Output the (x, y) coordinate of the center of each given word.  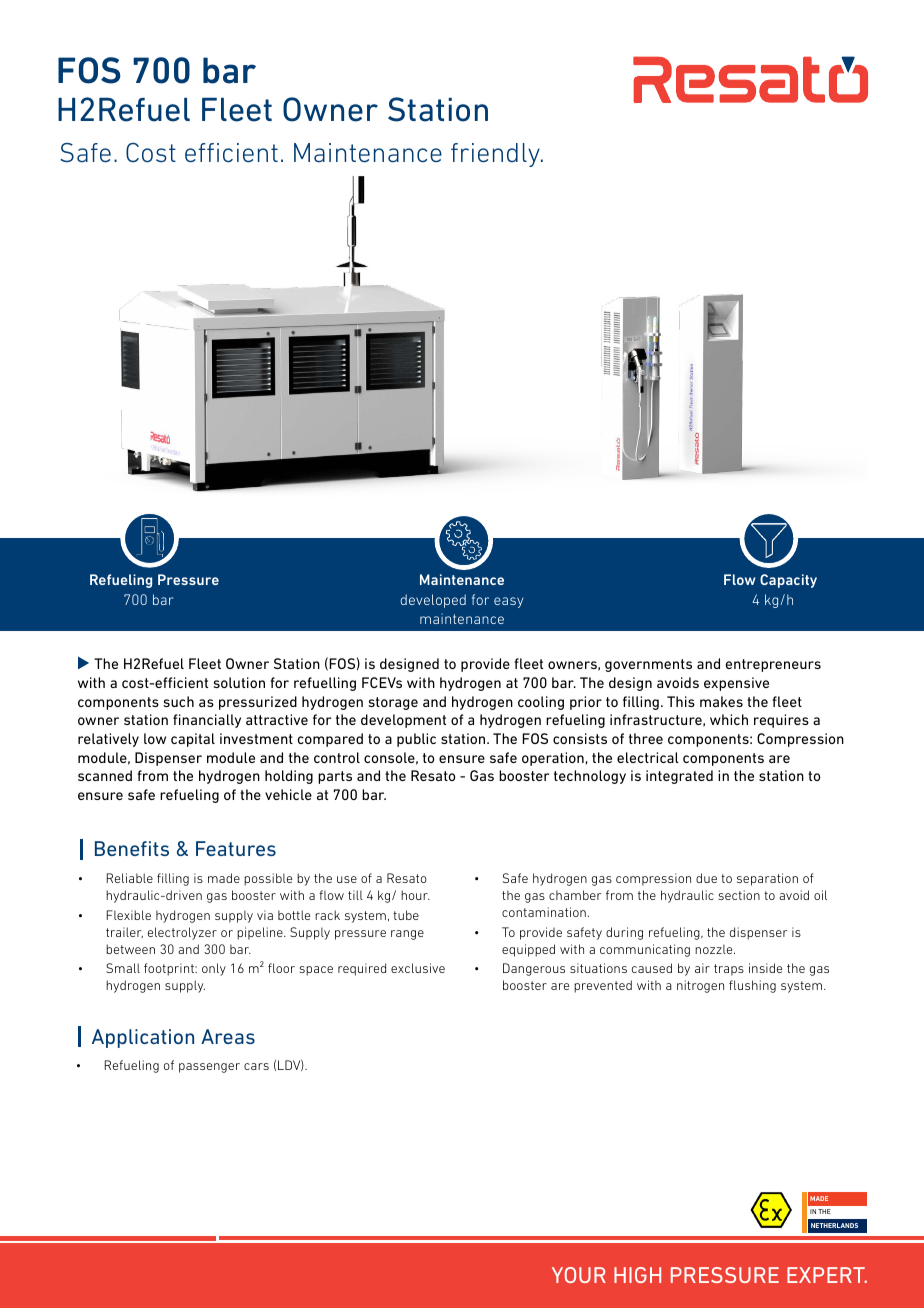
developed (433, 601)
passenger (209, 1068)
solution (239, 682)
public (416, 740)
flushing (752, 986)
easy (508, 602)
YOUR (579, 1275)
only (214, 969)
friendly (496, 155)
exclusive (418, 968)
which (729, 719)
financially (207, 721)
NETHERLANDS (834, 1225)
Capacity (788, 581)
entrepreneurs (773, 665)
